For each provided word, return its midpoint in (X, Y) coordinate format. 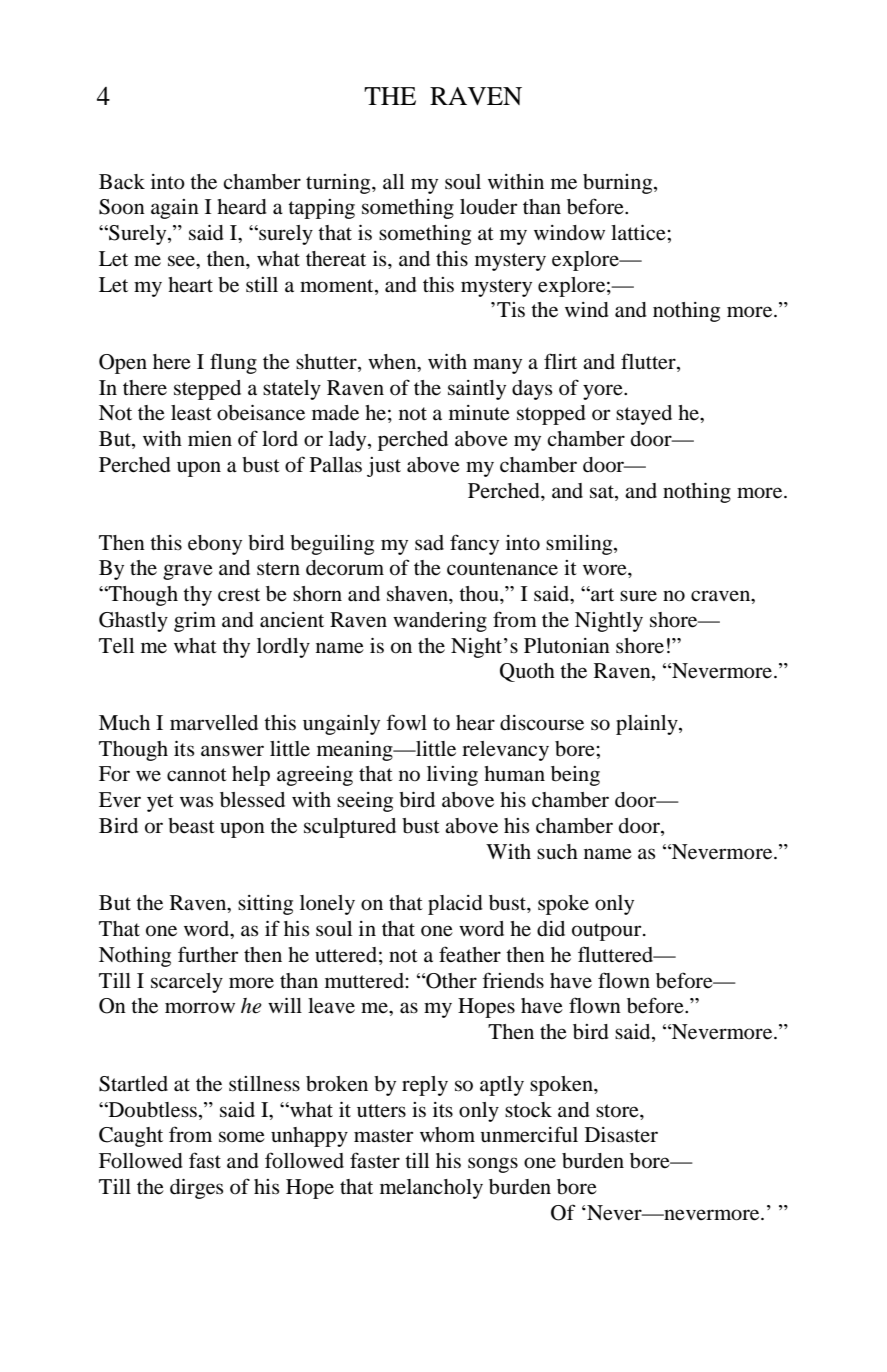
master (383, 1136)
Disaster (621, 1134)
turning (339, 184)
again (175, 209)
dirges (196, 1189)
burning (619, 184)
